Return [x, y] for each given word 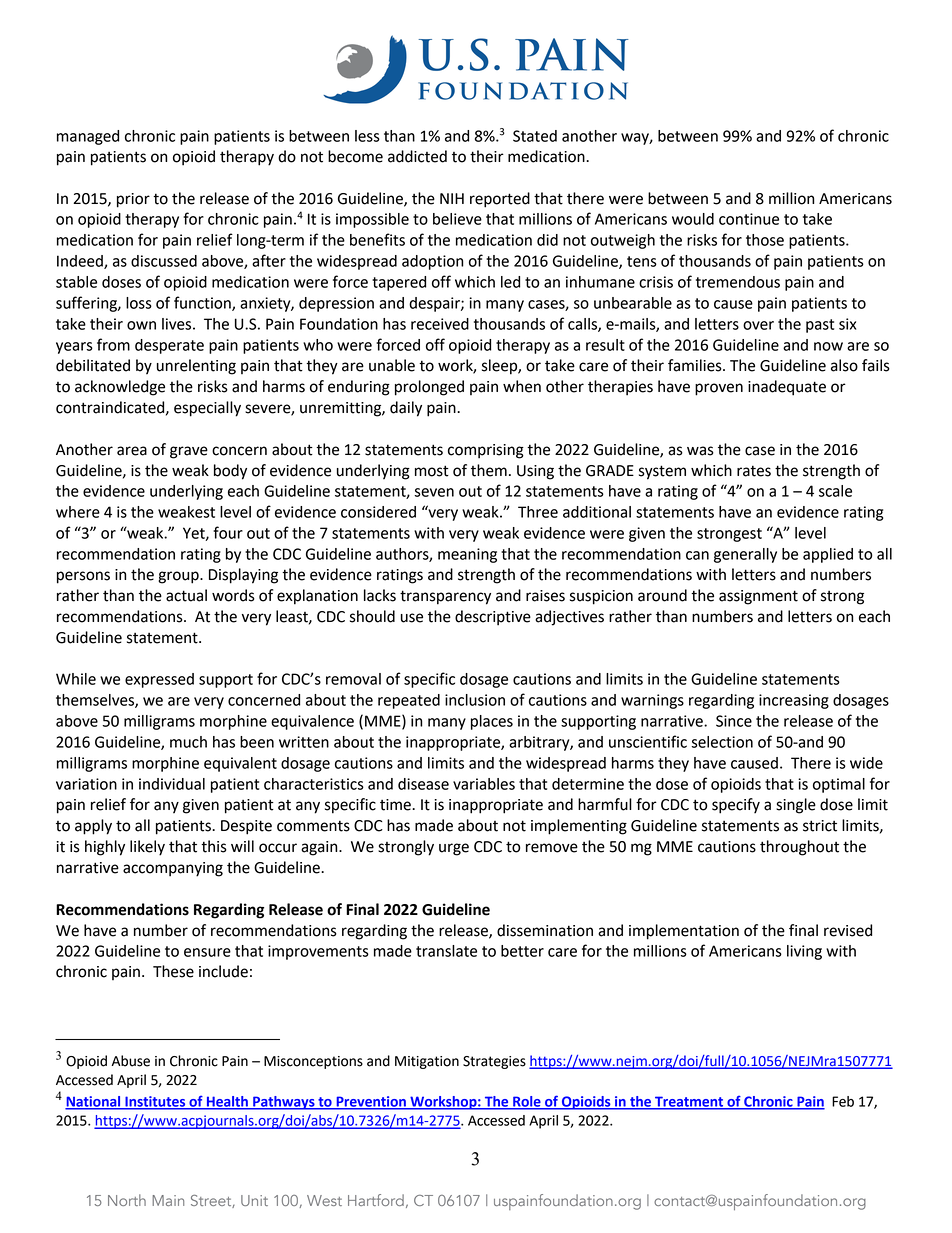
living [804, 952]
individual [172, 784]
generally [745, 555]
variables [484, 784]
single [796, 806]
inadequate [787, 388]
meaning [467, 555]
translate [446, 951]
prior [133, 200]
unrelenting [196, 367]
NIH [452, 198]
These [173, 971]
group [179, 577]
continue [749, 219]
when [522, 386]
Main [168, 1200]
